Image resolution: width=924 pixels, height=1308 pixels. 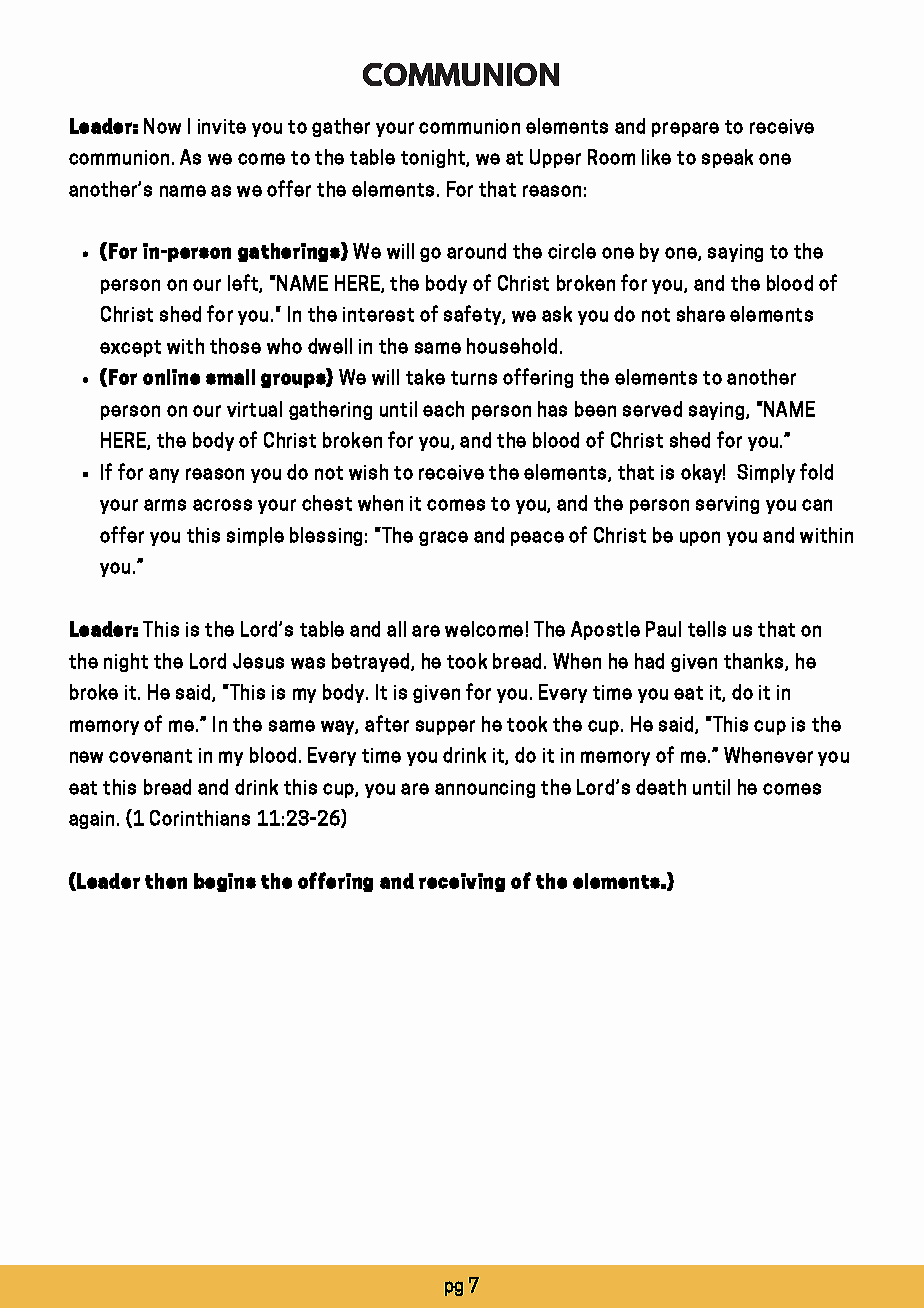 What do you see at coordinates (166, 881) in the screenshot?
I see `then` at bounding box center [166, 881].
